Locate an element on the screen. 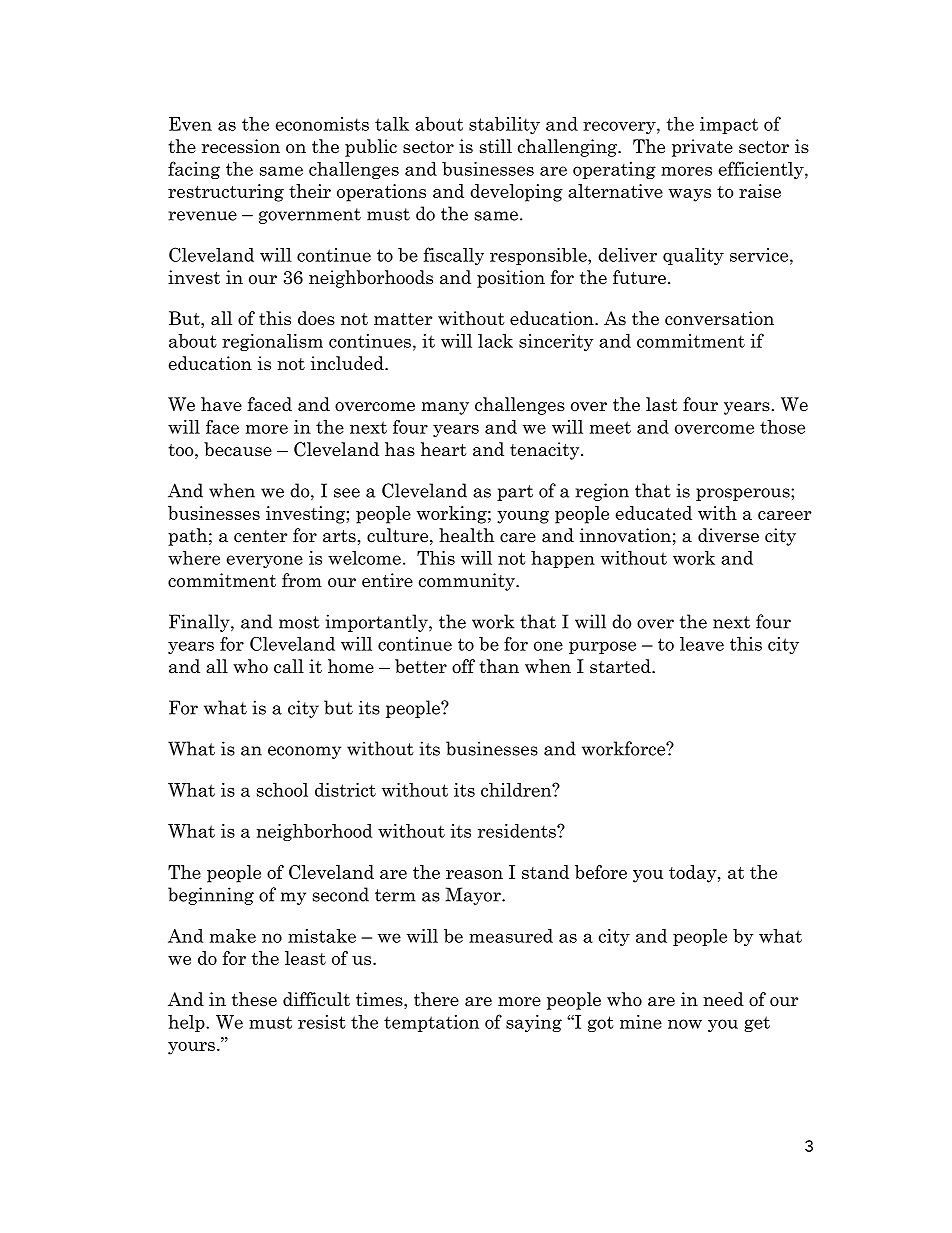  have is located at coordinates (221, 404).
